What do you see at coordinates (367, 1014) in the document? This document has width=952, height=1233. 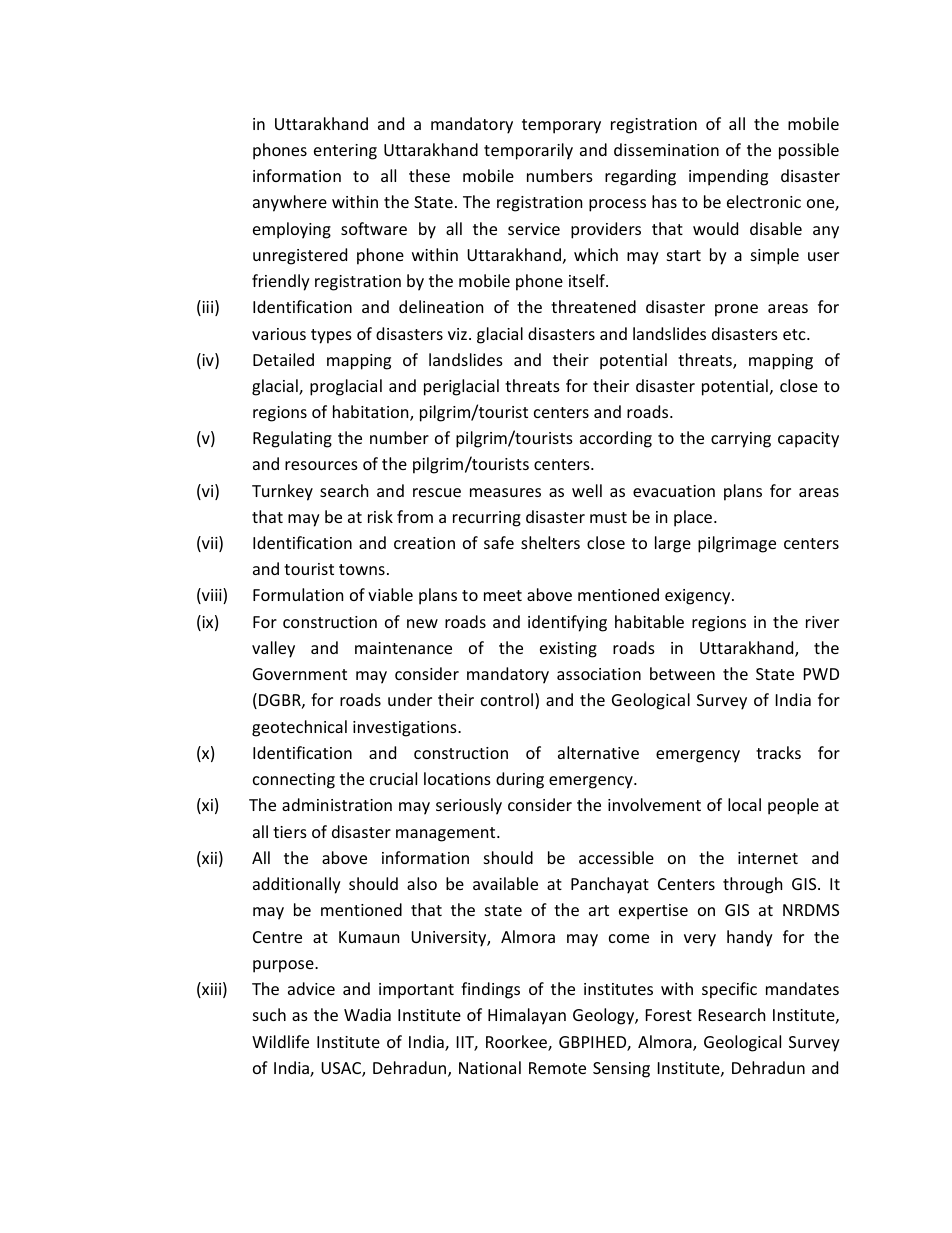 I see `Wadia` at bounding box center [367, 1014].
